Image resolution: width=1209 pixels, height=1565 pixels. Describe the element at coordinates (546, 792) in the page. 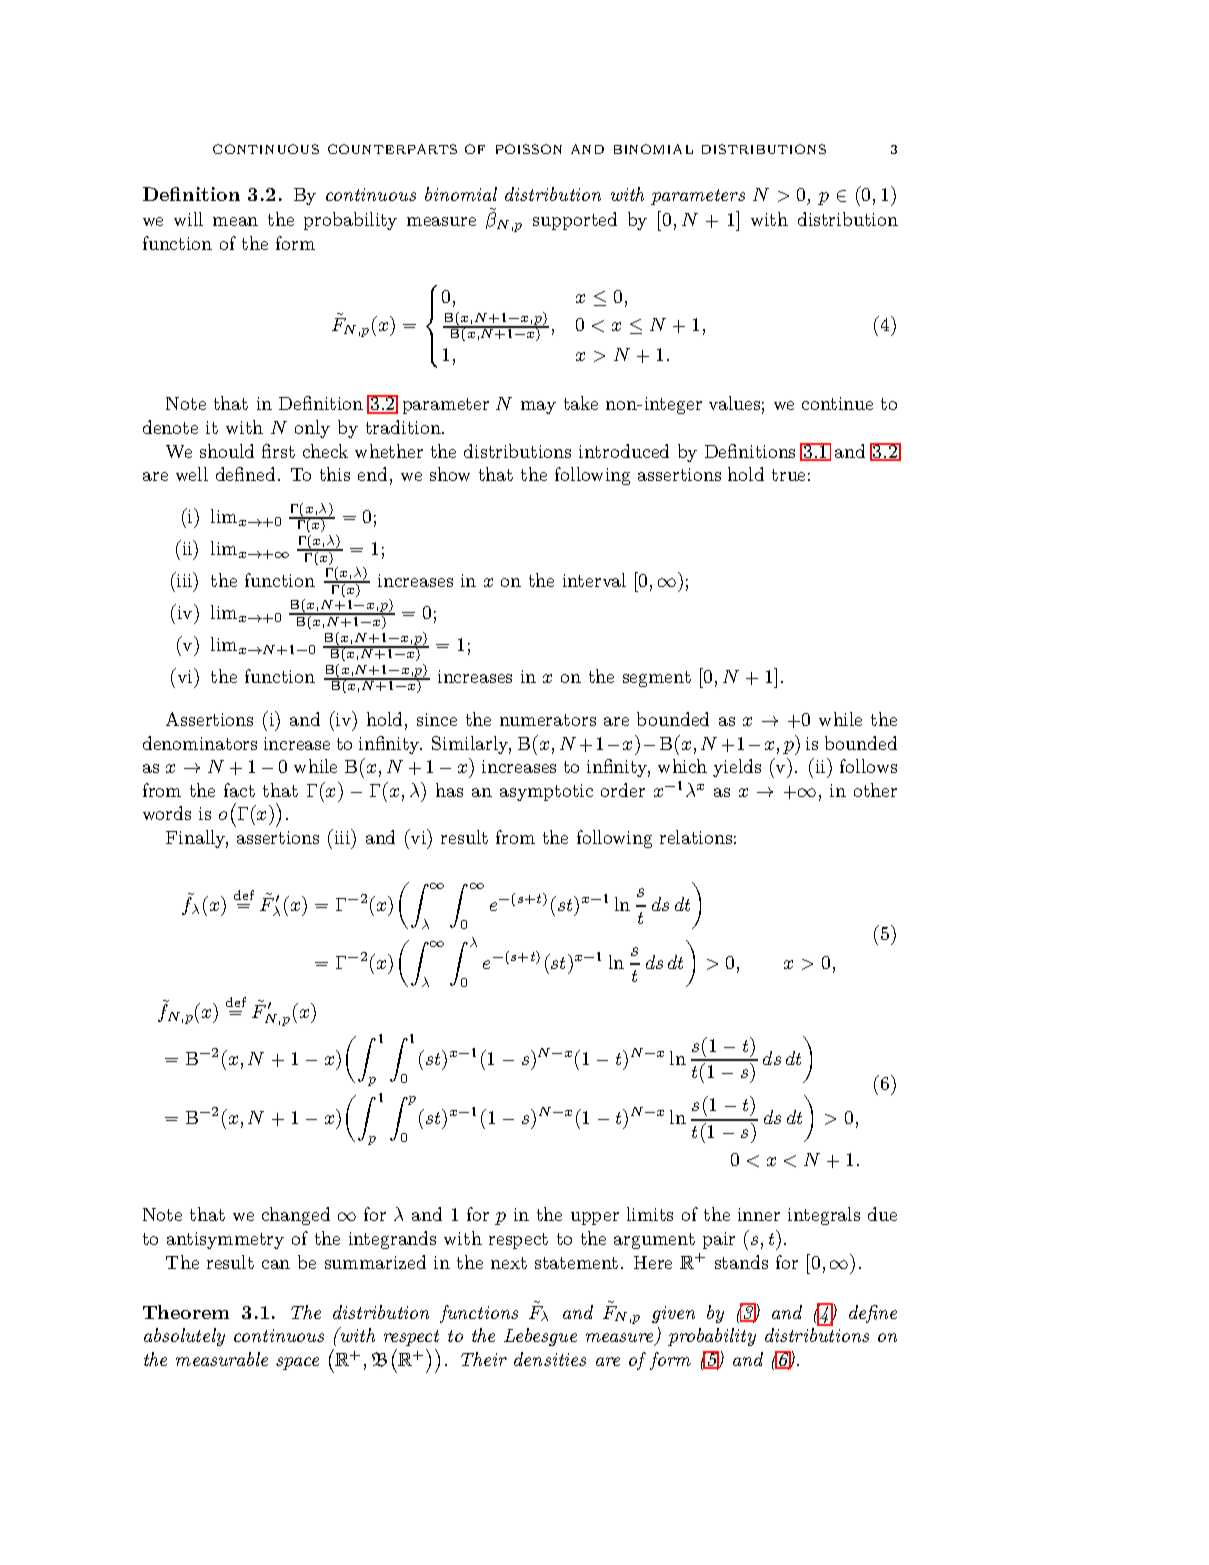

I see `asymptotic` at that location.
